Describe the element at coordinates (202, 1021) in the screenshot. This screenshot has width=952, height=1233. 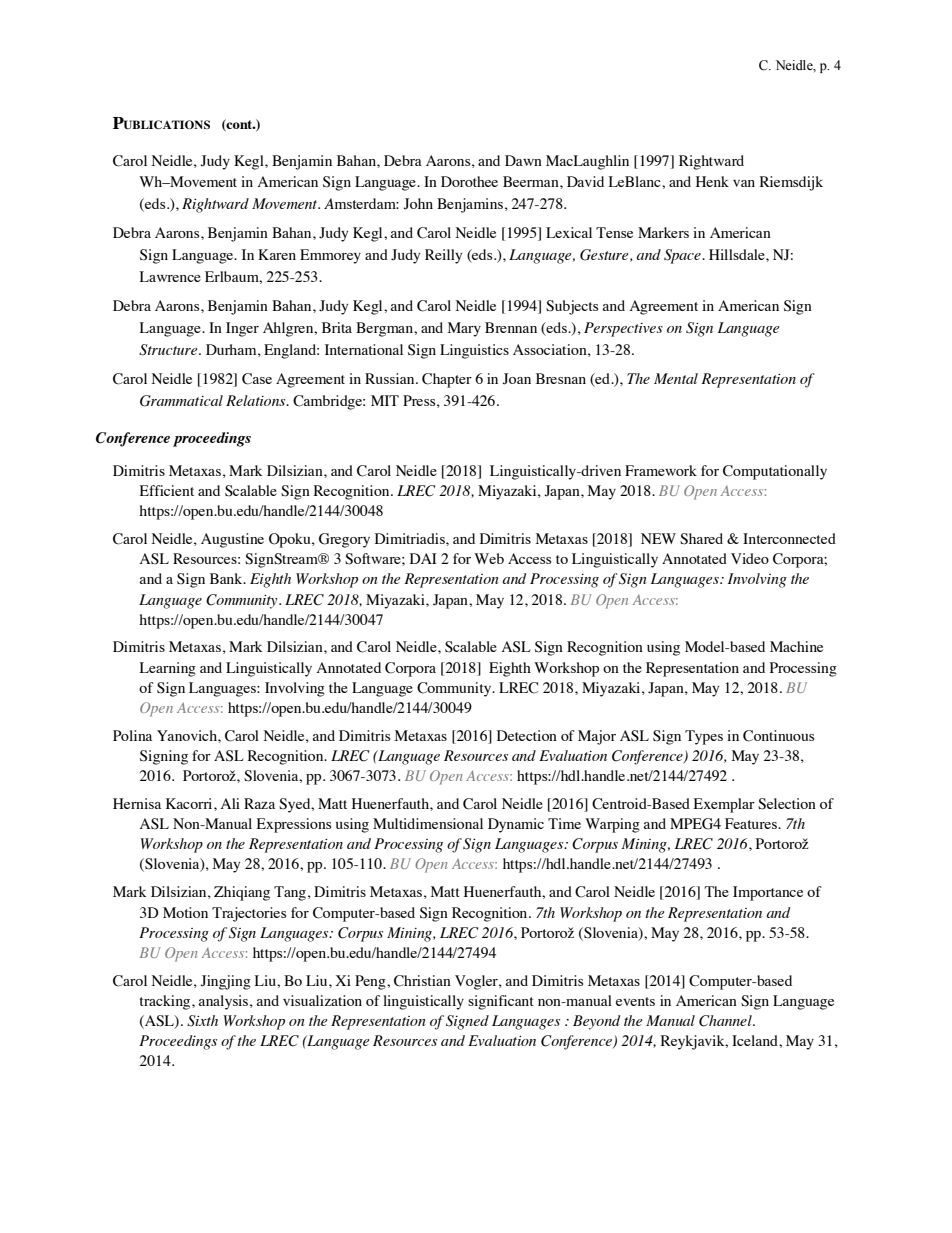
I see `Sixth` at that location.
